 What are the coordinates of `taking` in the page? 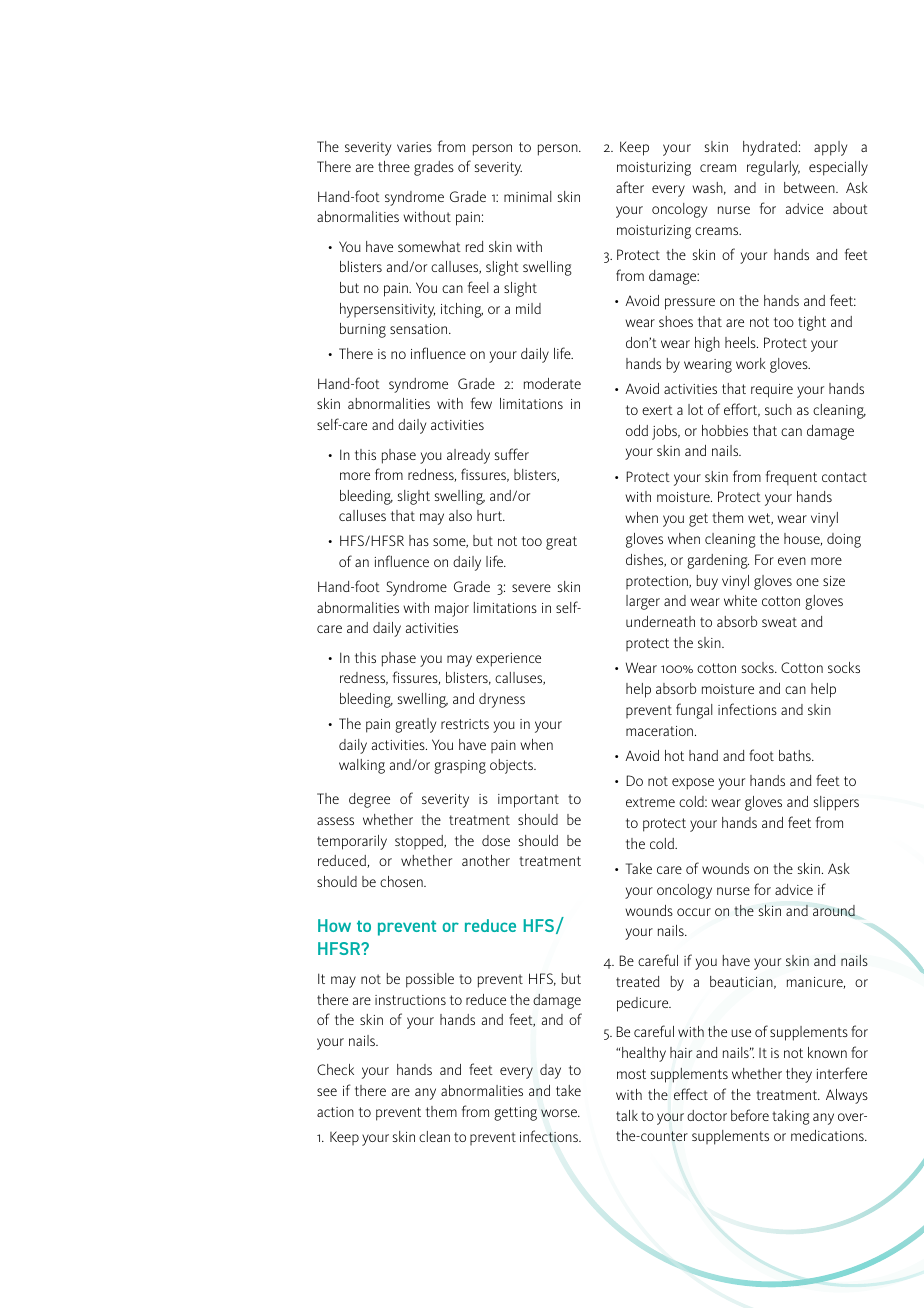 It's located at (791, 1117).
